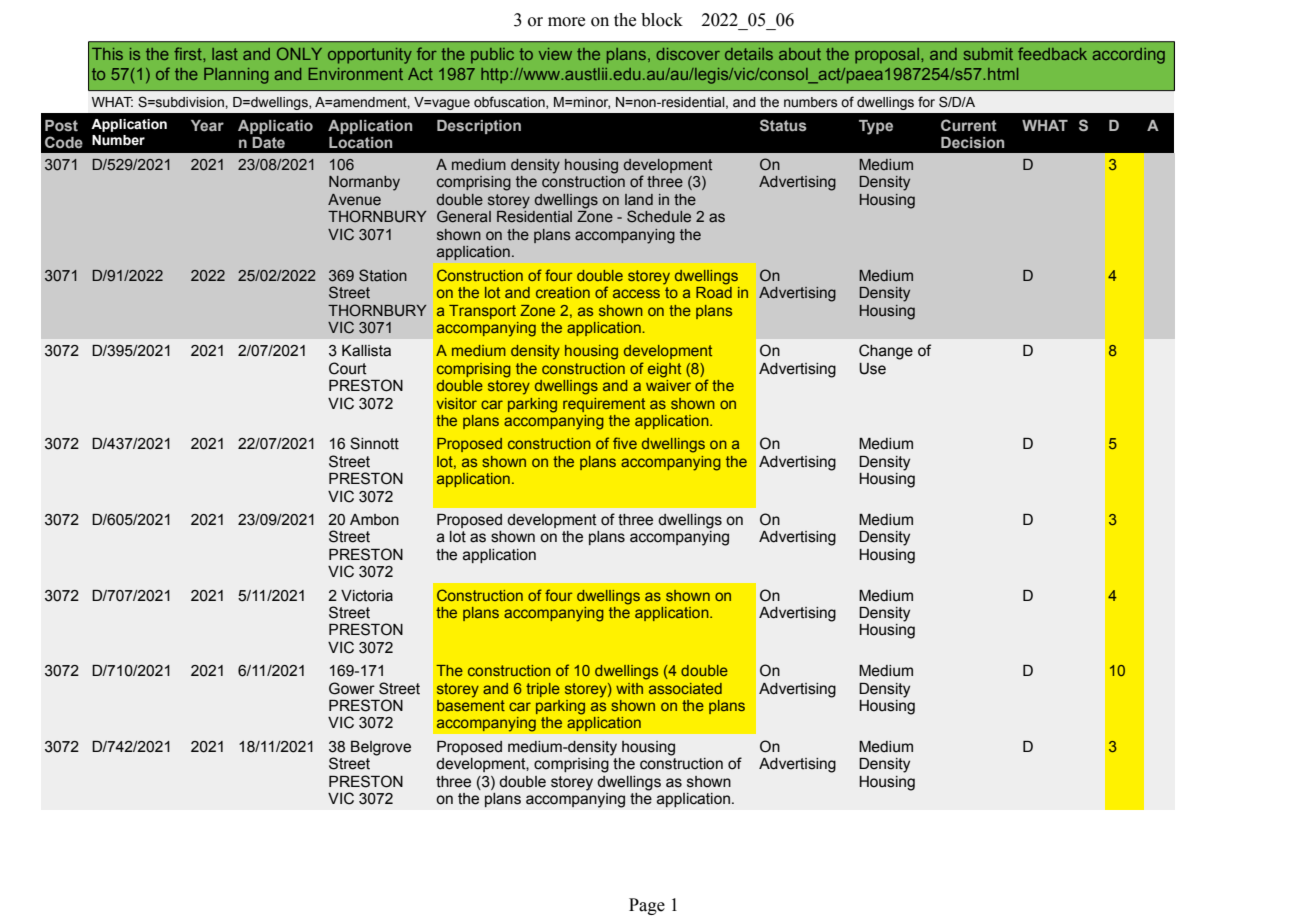 The width and height of the screenshot is (1308, 924). What do you see at coordinates (471, 705) in the screenshot?
I see `basement` at bounding box center [471, 705].
